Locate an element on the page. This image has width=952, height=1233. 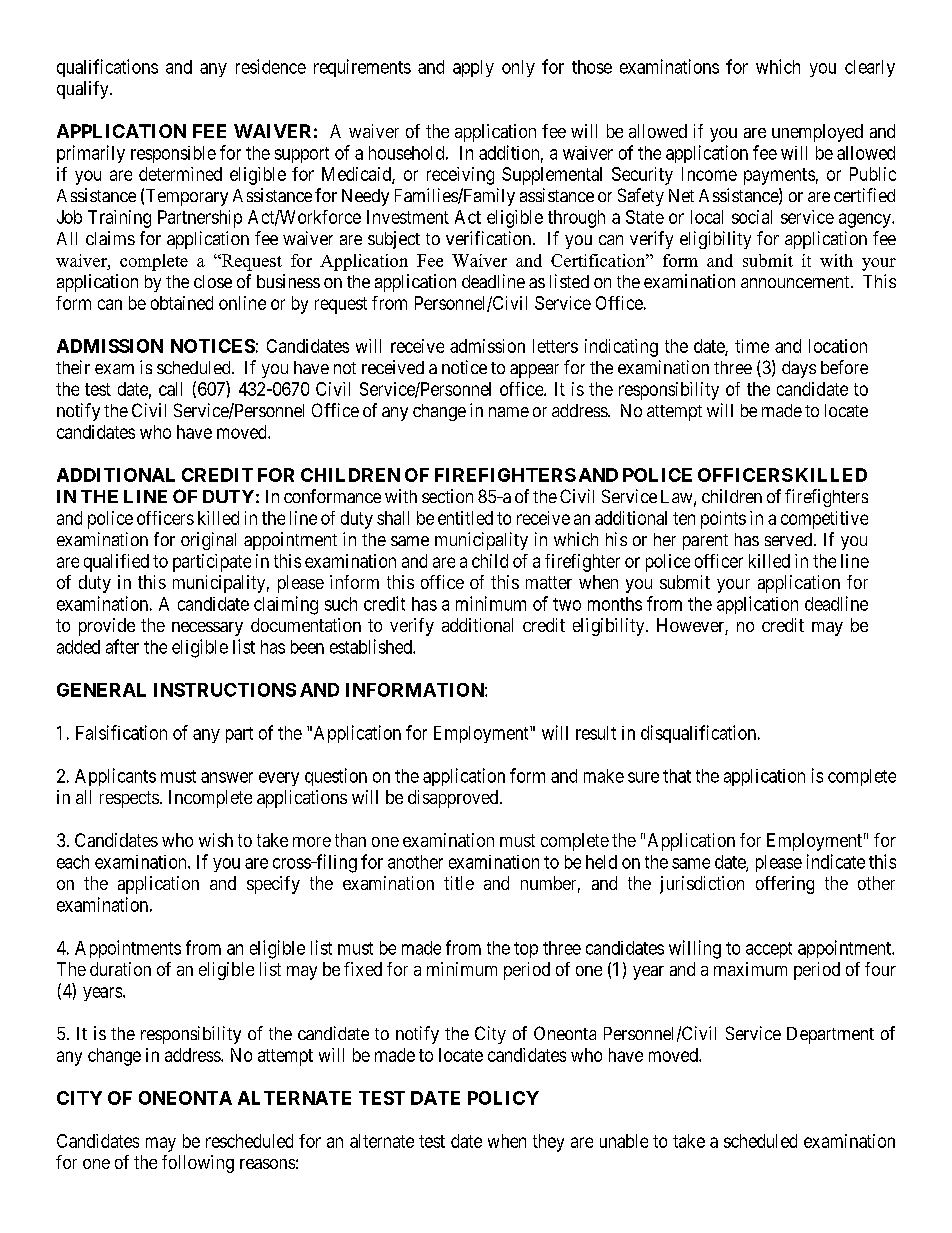
qualifications is located at coordinates (107, 68).
